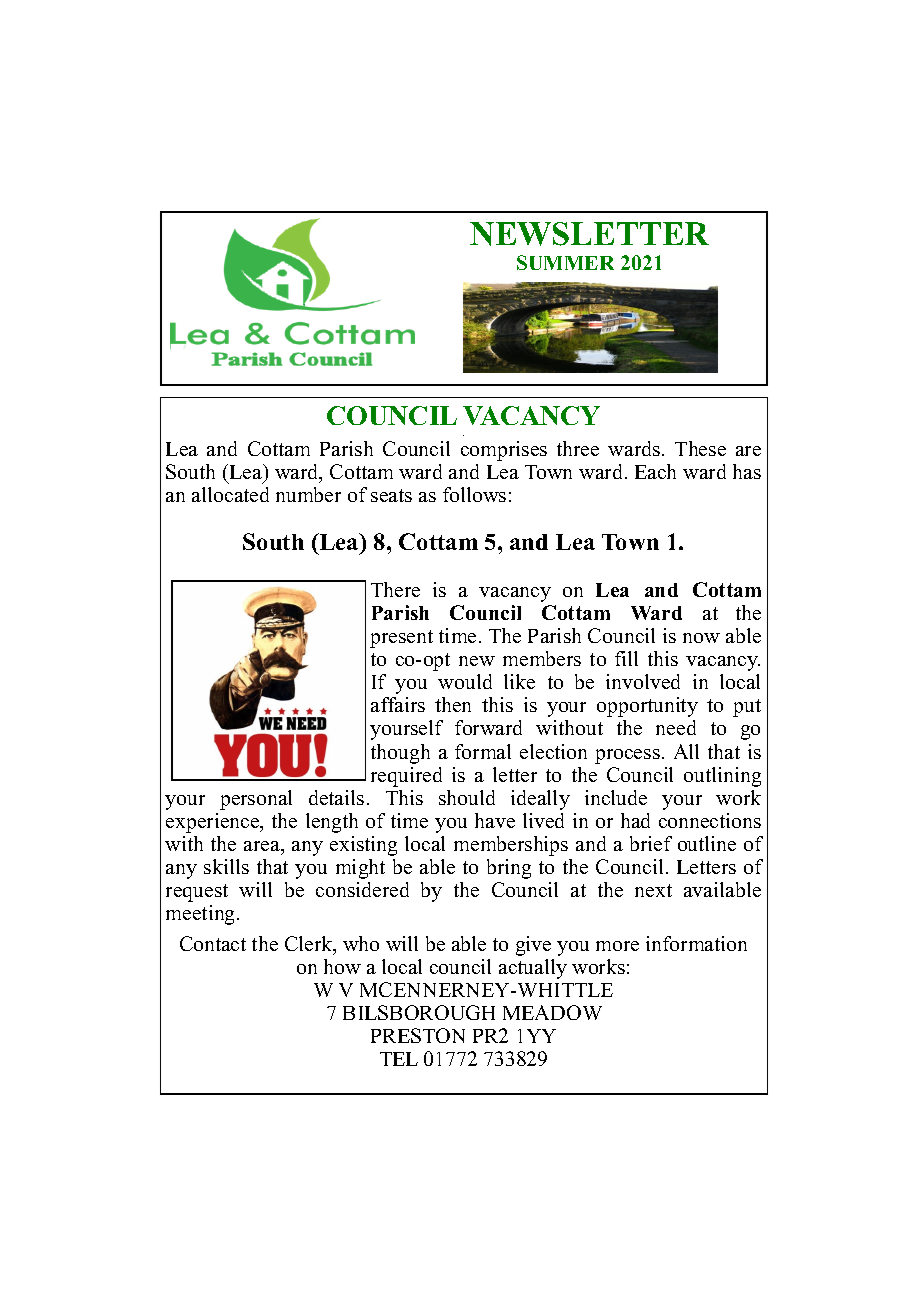 Image resolution: width=924 pixels, height=1308 pixels. What do you see at coordinates (230, 494) in the document?
I see `allocated` at bounding box center [230, 494].
